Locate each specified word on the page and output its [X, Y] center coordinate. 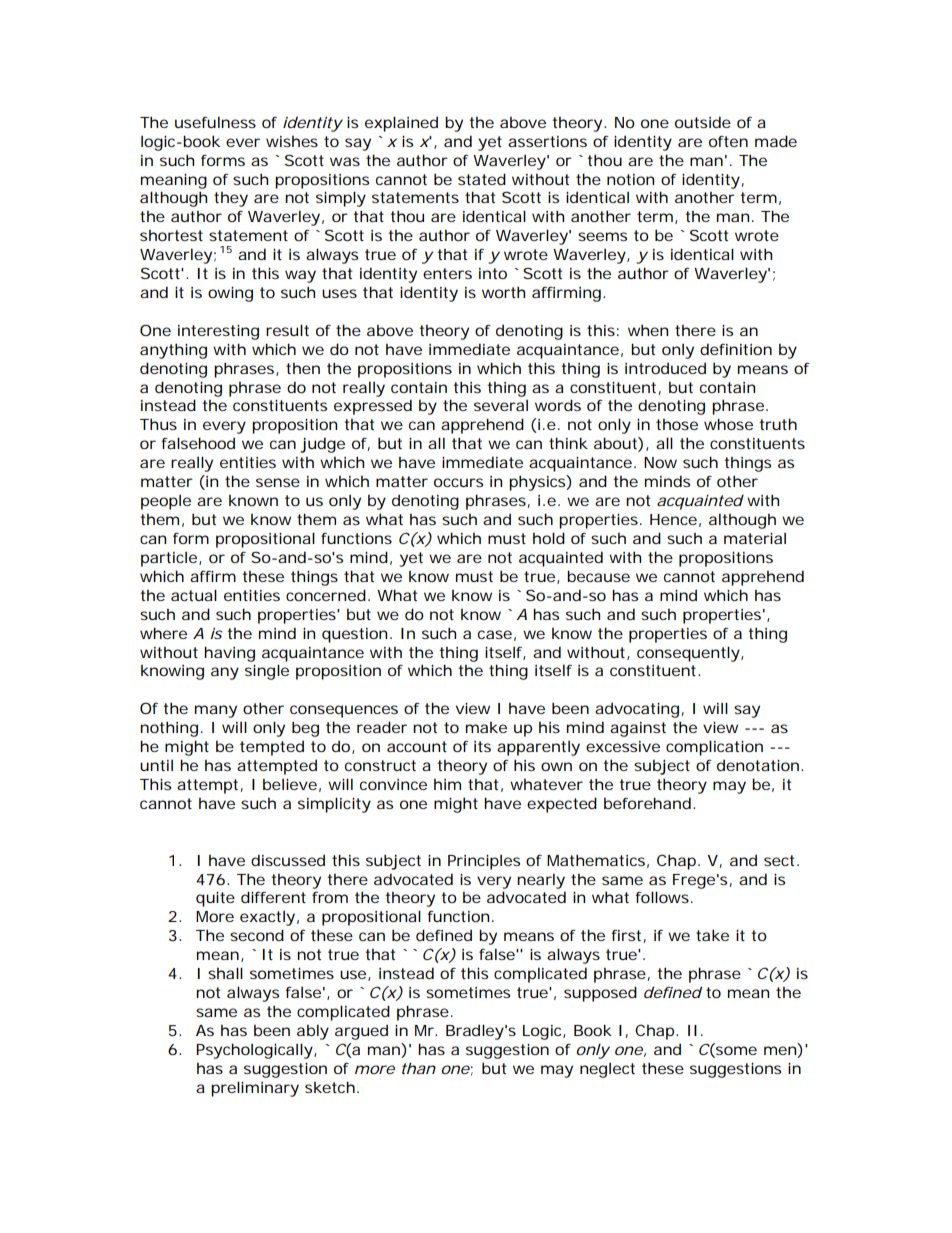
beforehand [649, 803]
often [728, 141]
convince [393, 784]
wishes [292, 141]
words [558, 405]
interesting [218, 332]
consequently [690, 654]
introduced [665, 368]
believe [292, 785]
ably [313, 1032]
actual [194, 595]
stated [482, 179]
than [419, 1068]
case [497, 635]
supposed [600, 994]
